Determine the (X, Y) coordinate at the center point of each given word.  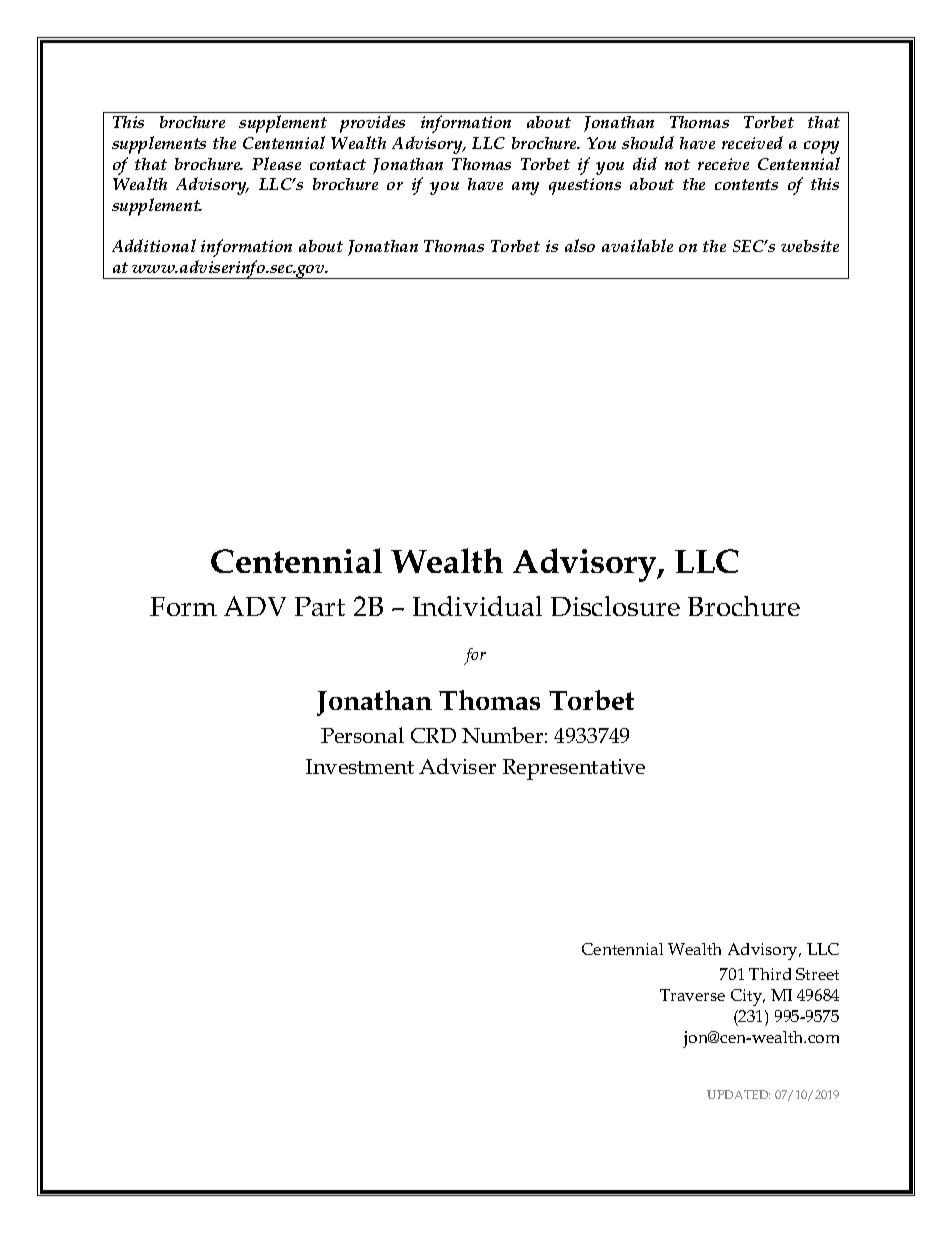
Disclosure (615, 606)
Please (276, 163)
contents (746, 184)
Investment (360, 766)
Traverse (692, 995)
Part (320, 606)
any (525, 188)
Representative (574, 769)
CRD (433, 735)
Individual (477, 606)
